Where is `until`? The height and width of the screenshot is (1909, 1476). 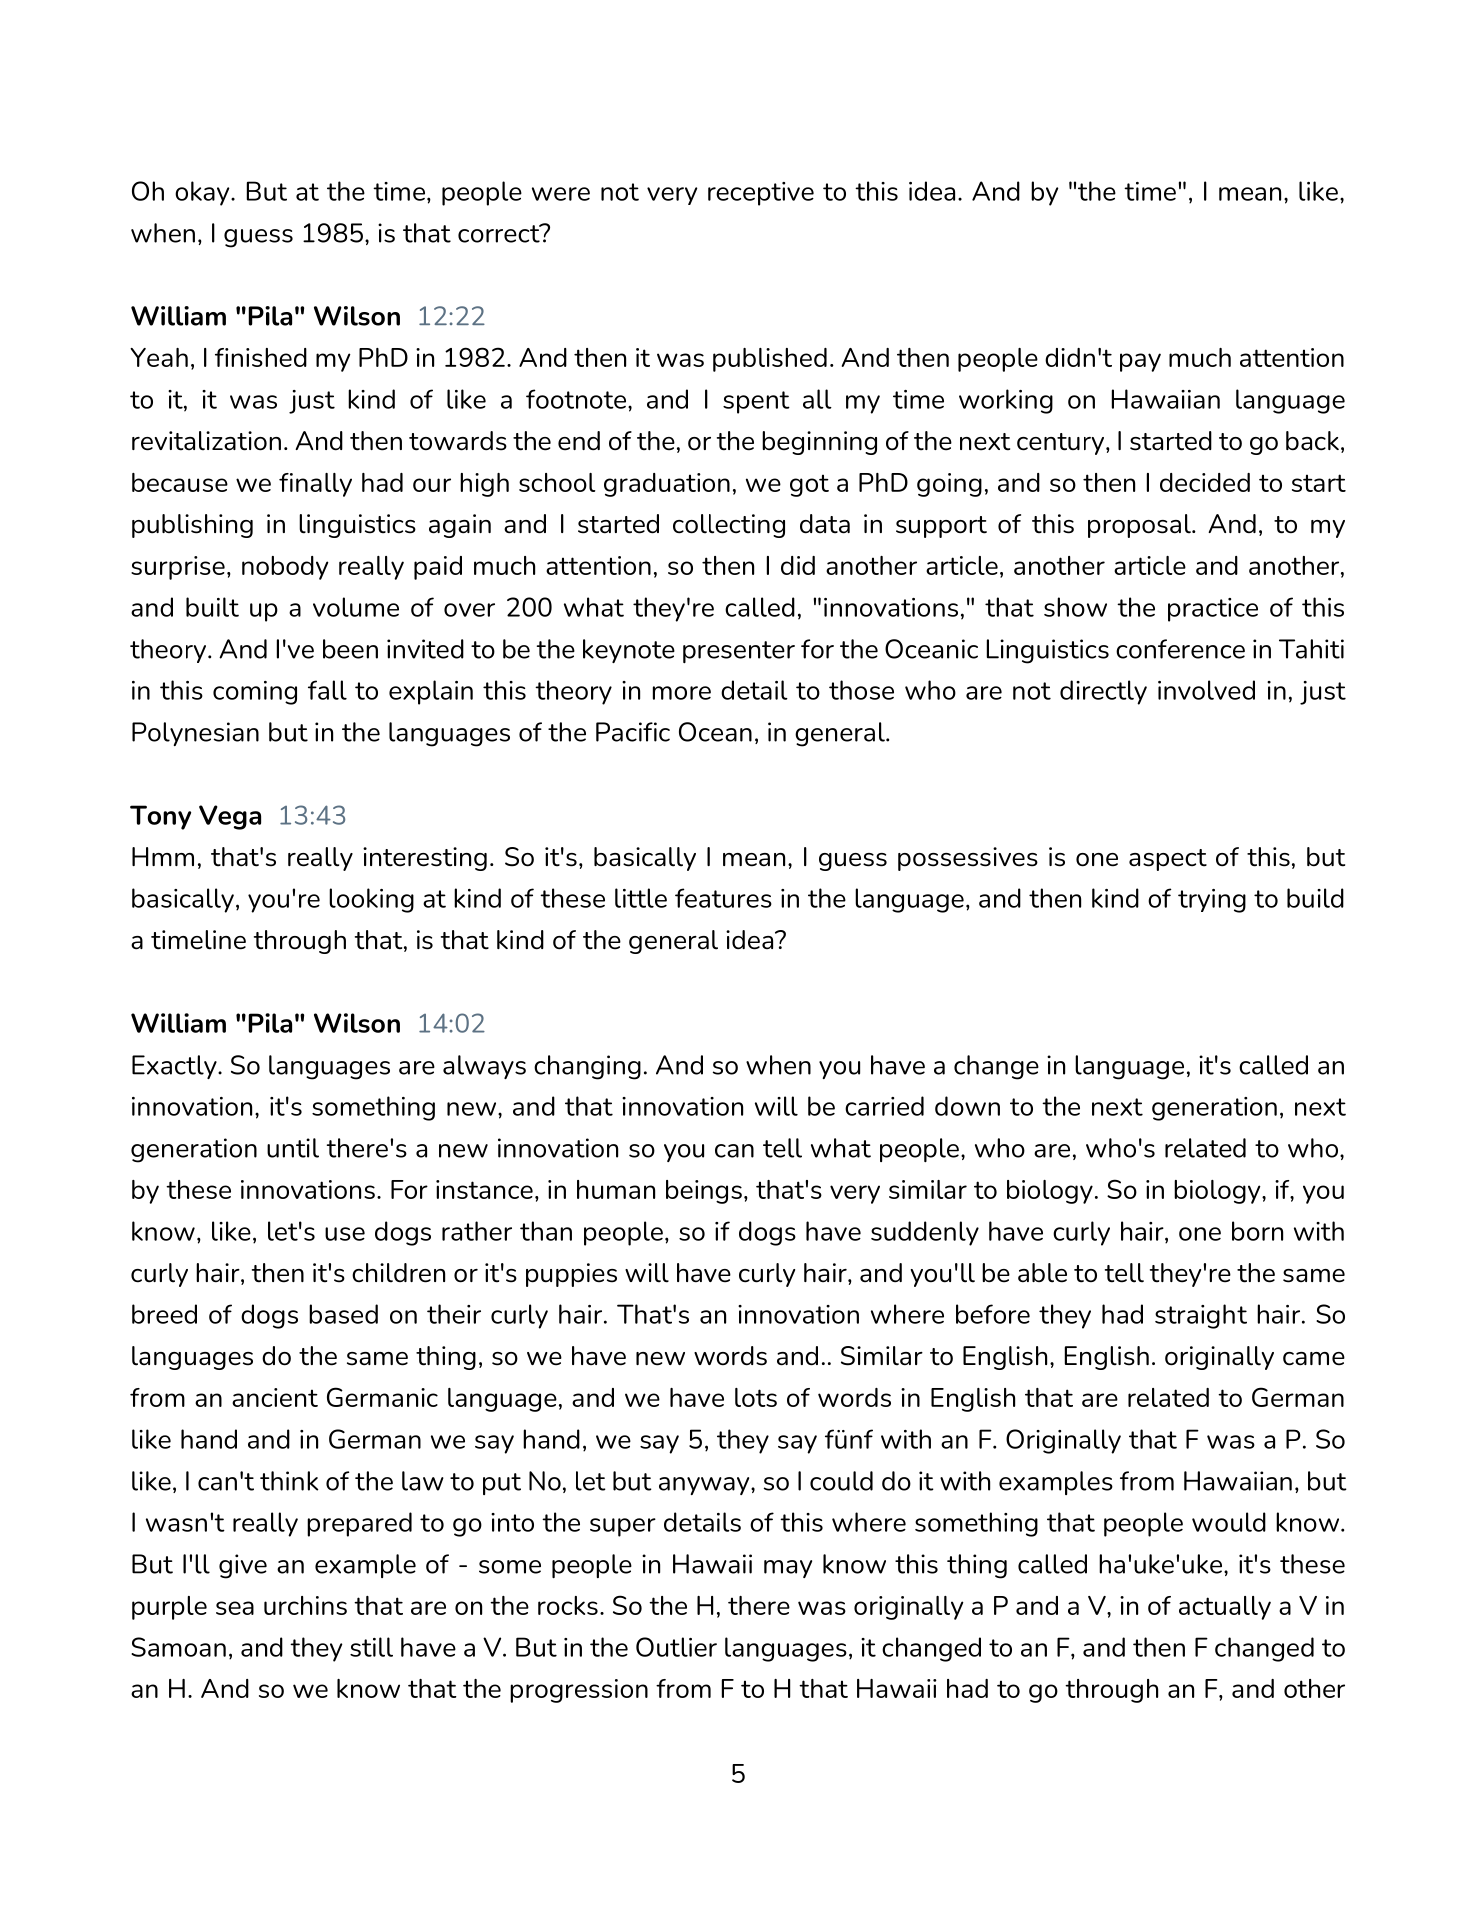
until is located at coordinates (293, 1148).
